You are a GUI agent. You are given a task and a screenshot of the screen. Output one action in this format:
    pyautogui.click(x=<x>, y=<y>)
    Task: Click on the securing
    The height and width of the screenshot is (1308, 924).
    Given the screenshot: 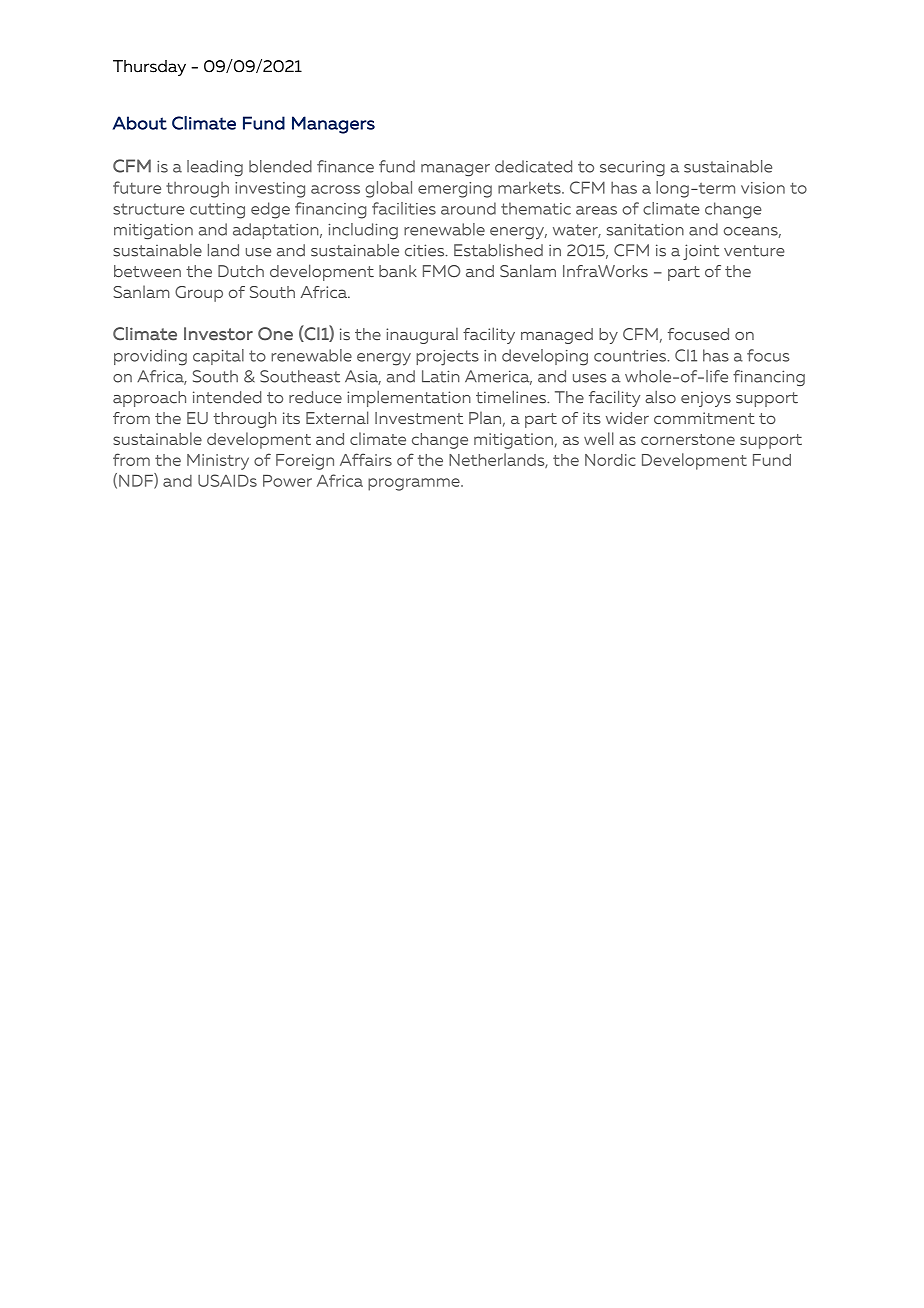 What is the action you would take?
    pyautogui.click(x=632, y=169)
